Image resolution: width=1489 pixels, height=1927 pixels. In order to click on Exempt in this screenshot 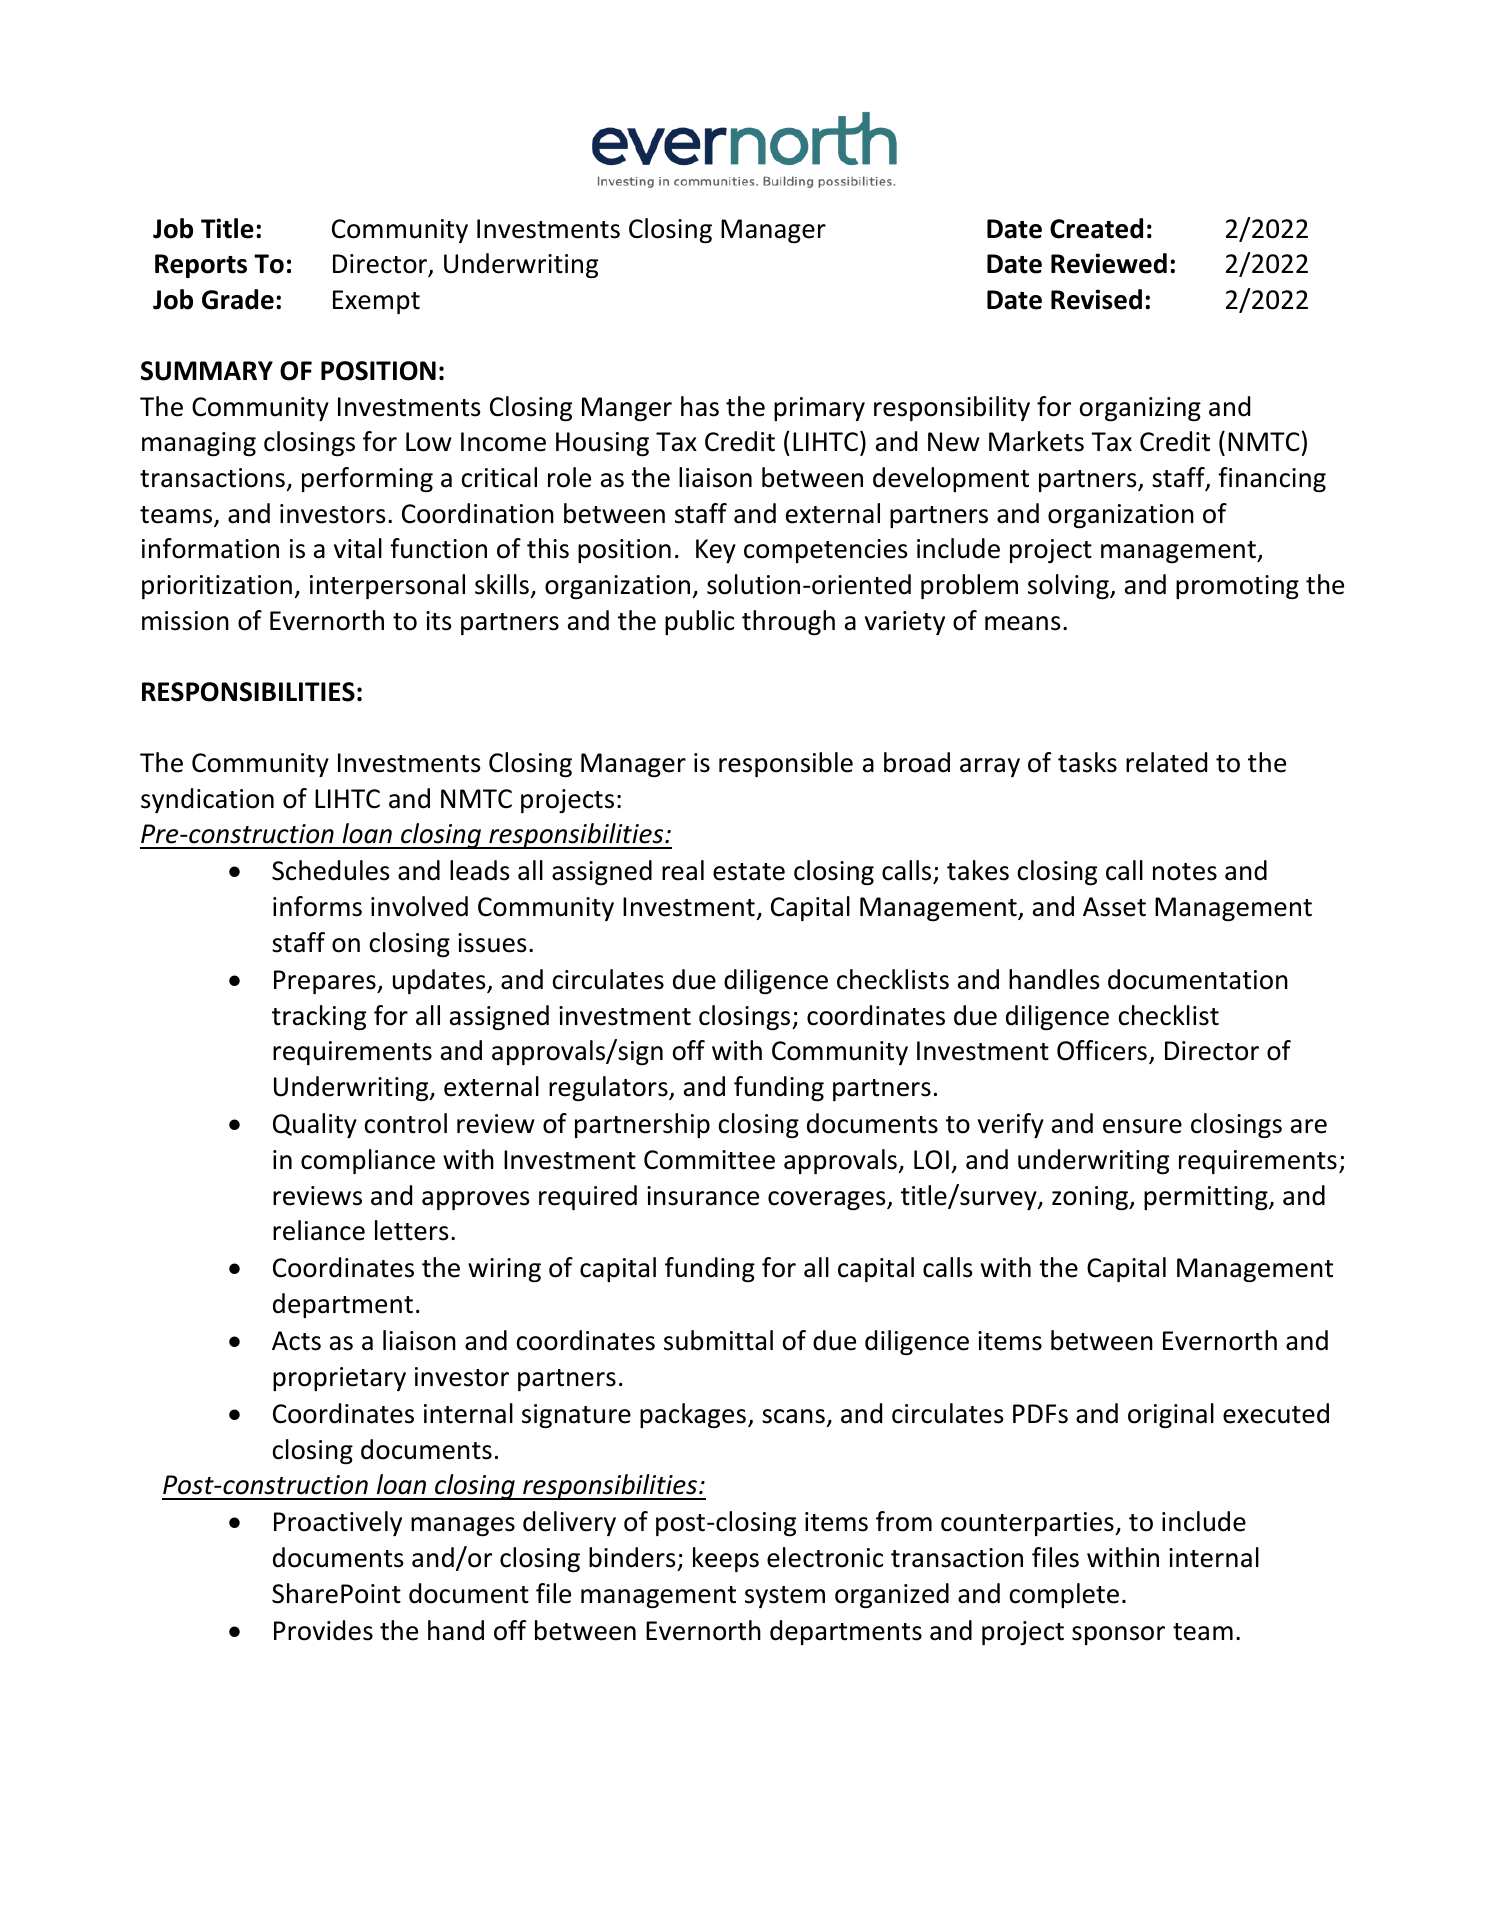, I will do `click(376, 302)`.
